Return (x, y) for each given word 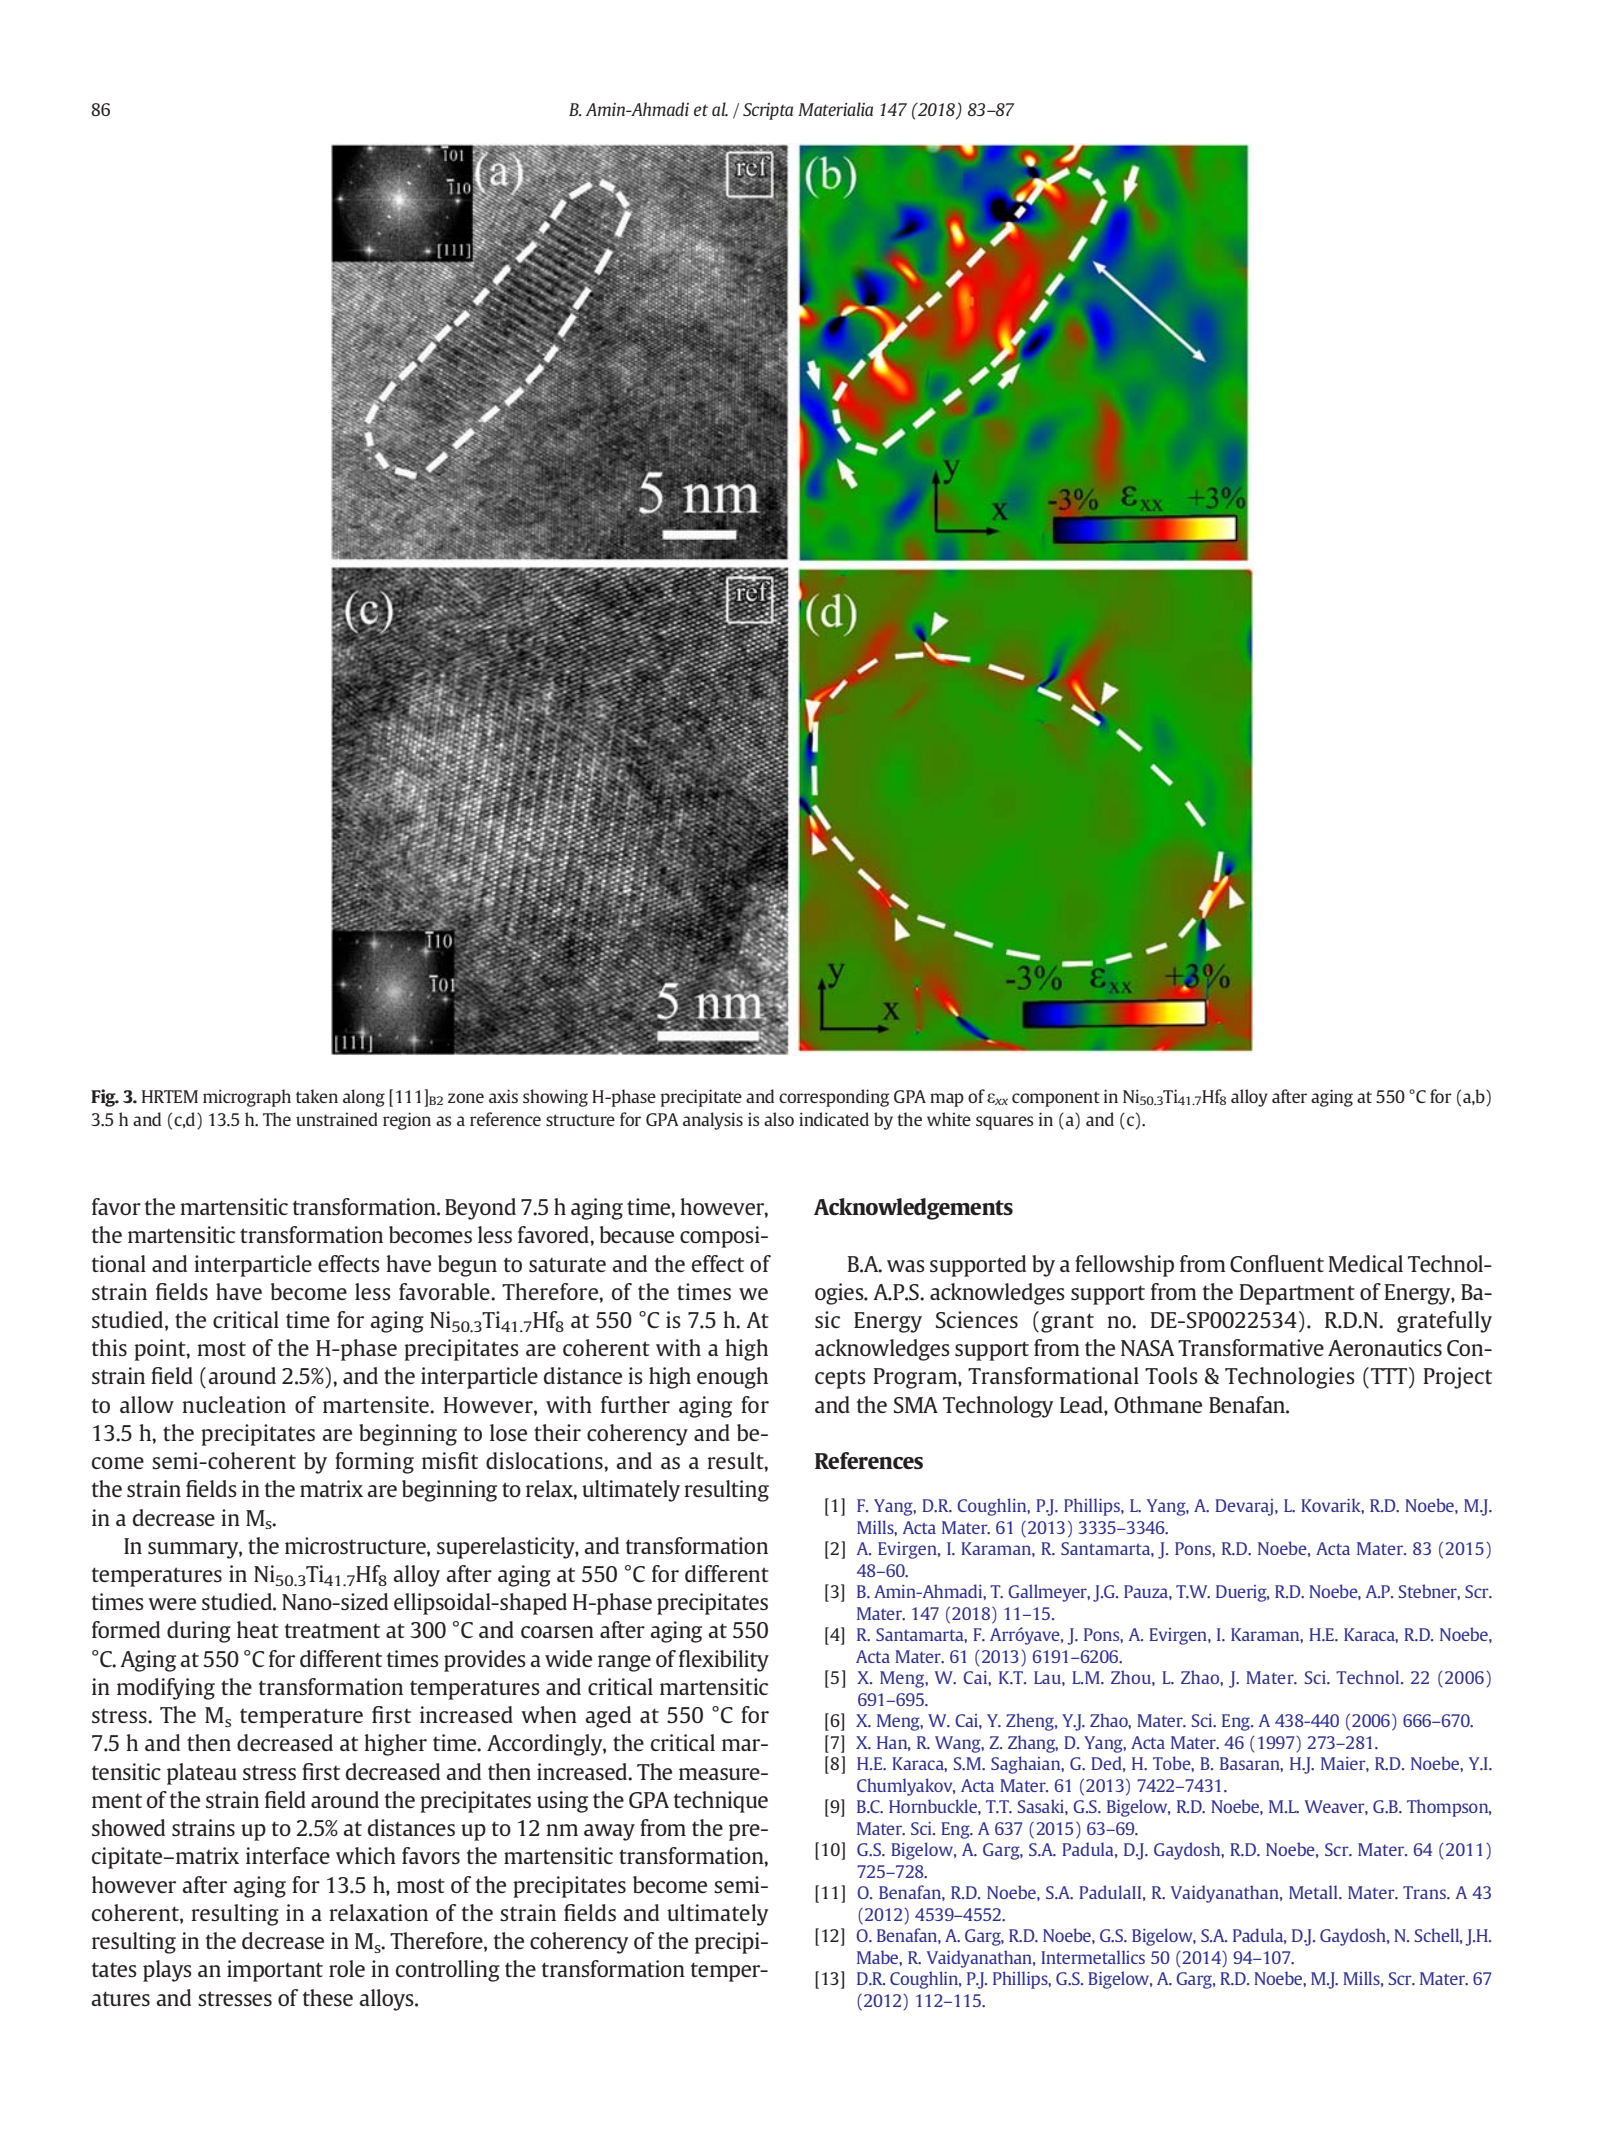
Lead (1082, 1404)
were (172, 1604)
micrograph (247, 1098)
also (779, 1119)
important (275, 1971)
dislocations (545, 1460)
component (1056, 1099)
